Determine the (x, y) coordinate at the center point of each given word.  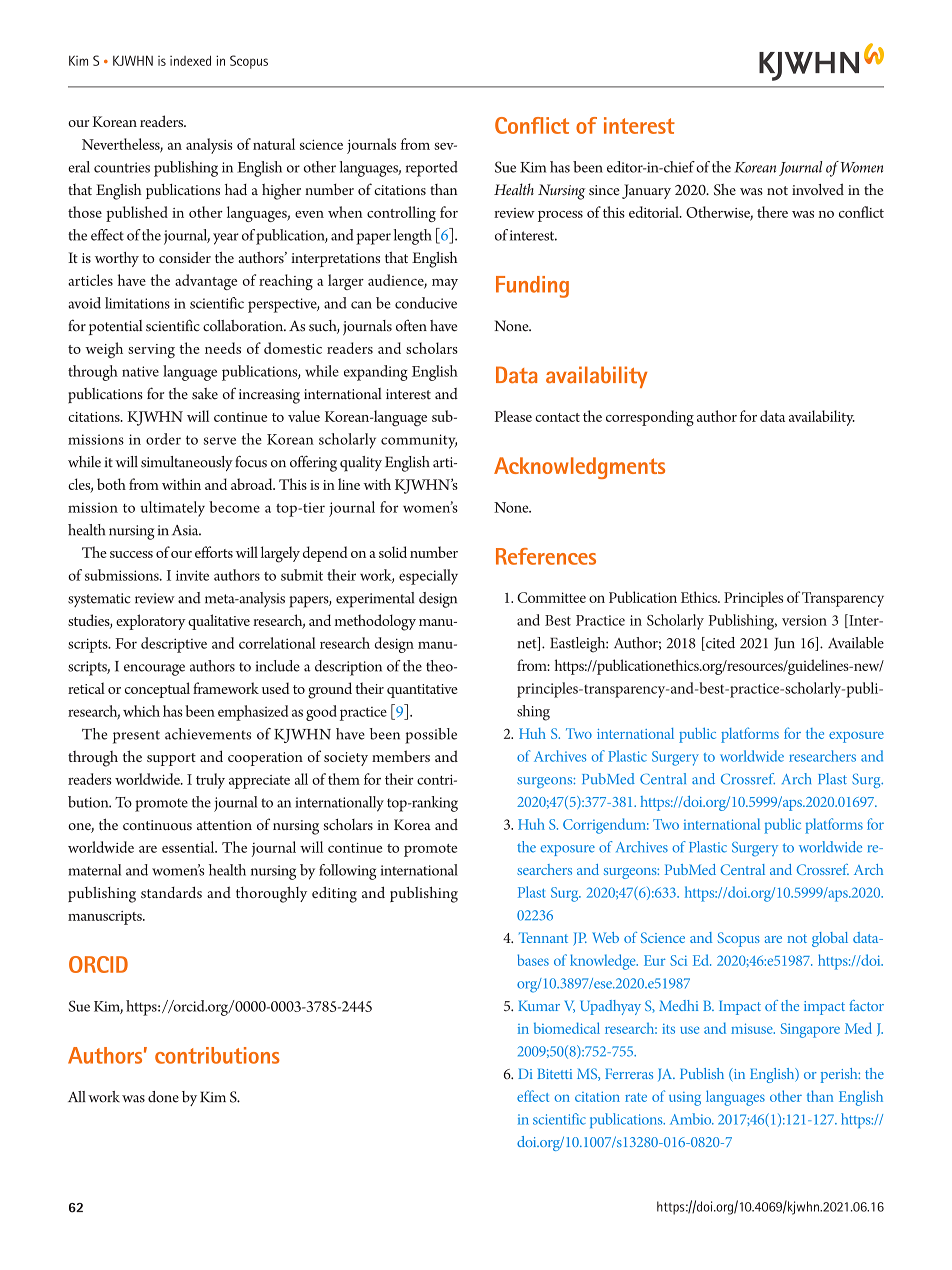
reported (432, 169)
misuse (753, 1028)
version (804, 620)
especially (428, 577)
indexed (190, 60)
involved (818, 189)
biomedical (567, 1028)
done (163, 1097)
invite (192, 575)
